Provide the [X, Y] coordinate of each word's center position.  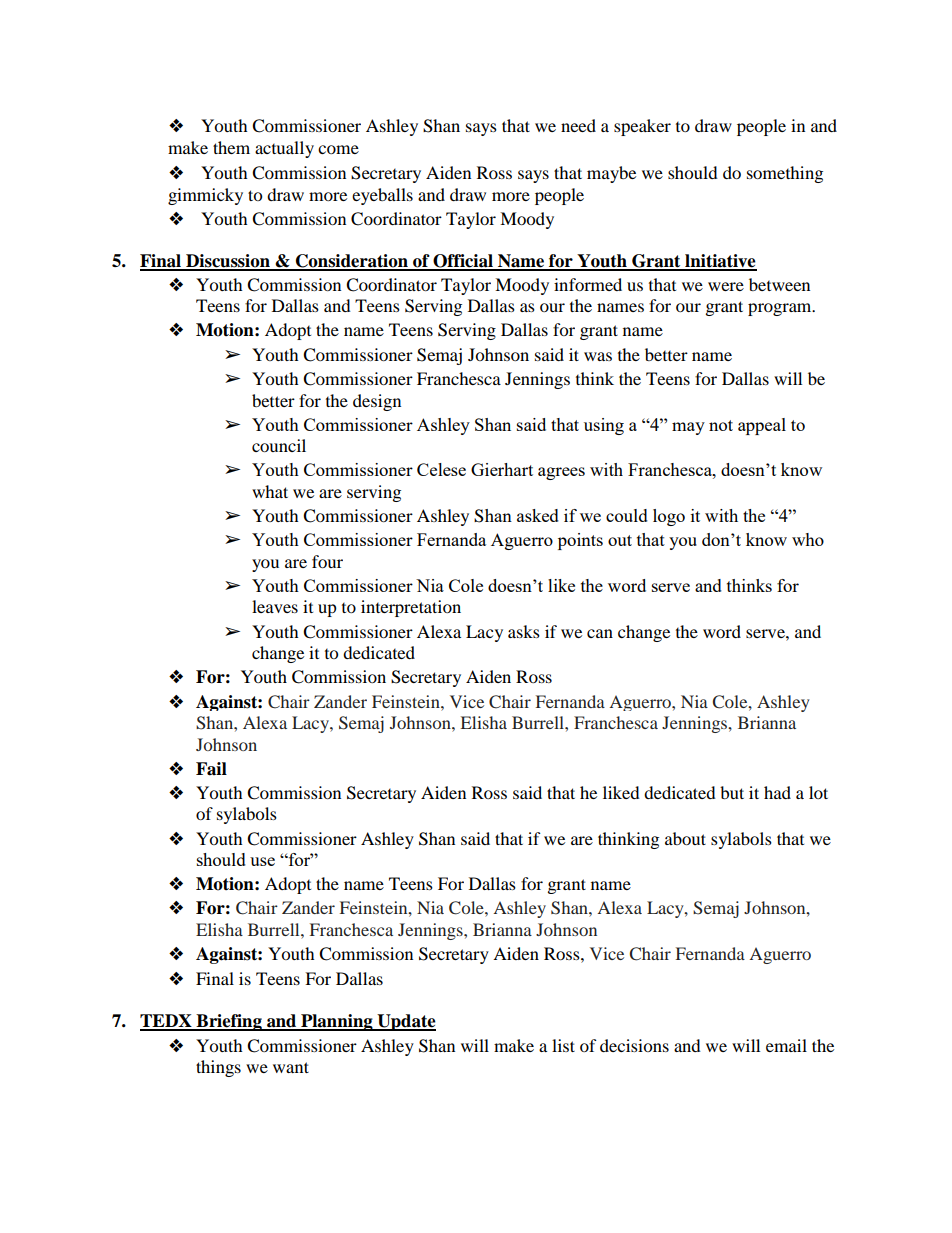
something [785, 174]
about [685, 838]
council [279, 445]
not [721, 425]
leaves [275, 606]
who [808, 539]
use [262, 861]
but [732, 792]
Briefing [229, 1022]
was [598, 356]
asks [524, 631]
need [578, 125]
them [231, 147]
